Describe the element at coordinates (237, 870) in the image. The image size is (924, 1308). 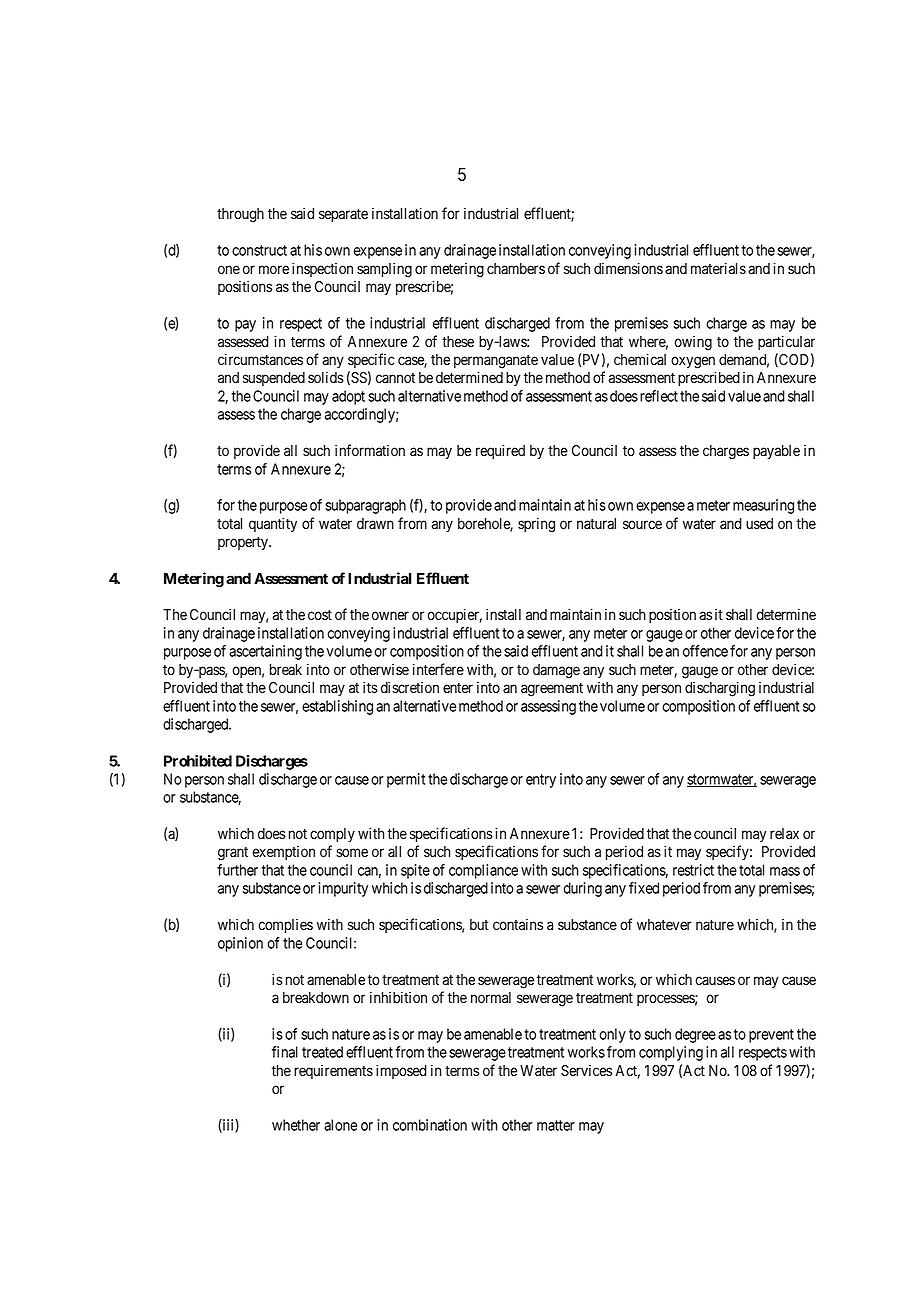
I see `further` at that location.
